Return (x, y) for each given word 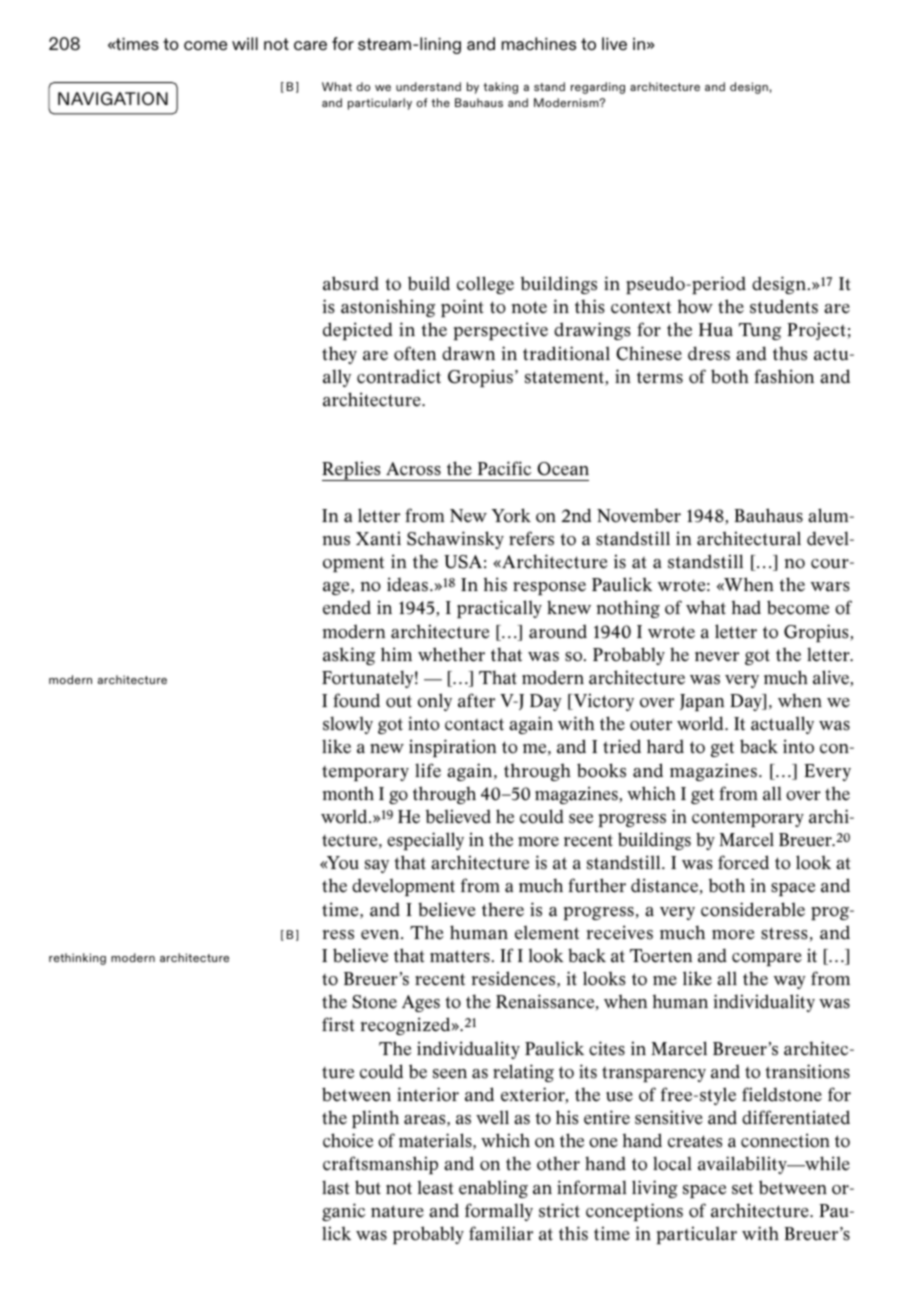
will (245, 43)
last (335, 1187)
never (717, 657)
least (435, 1187)
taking (500, 88)
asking (349, 656)
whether (451, 654)
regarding (598, 88)
